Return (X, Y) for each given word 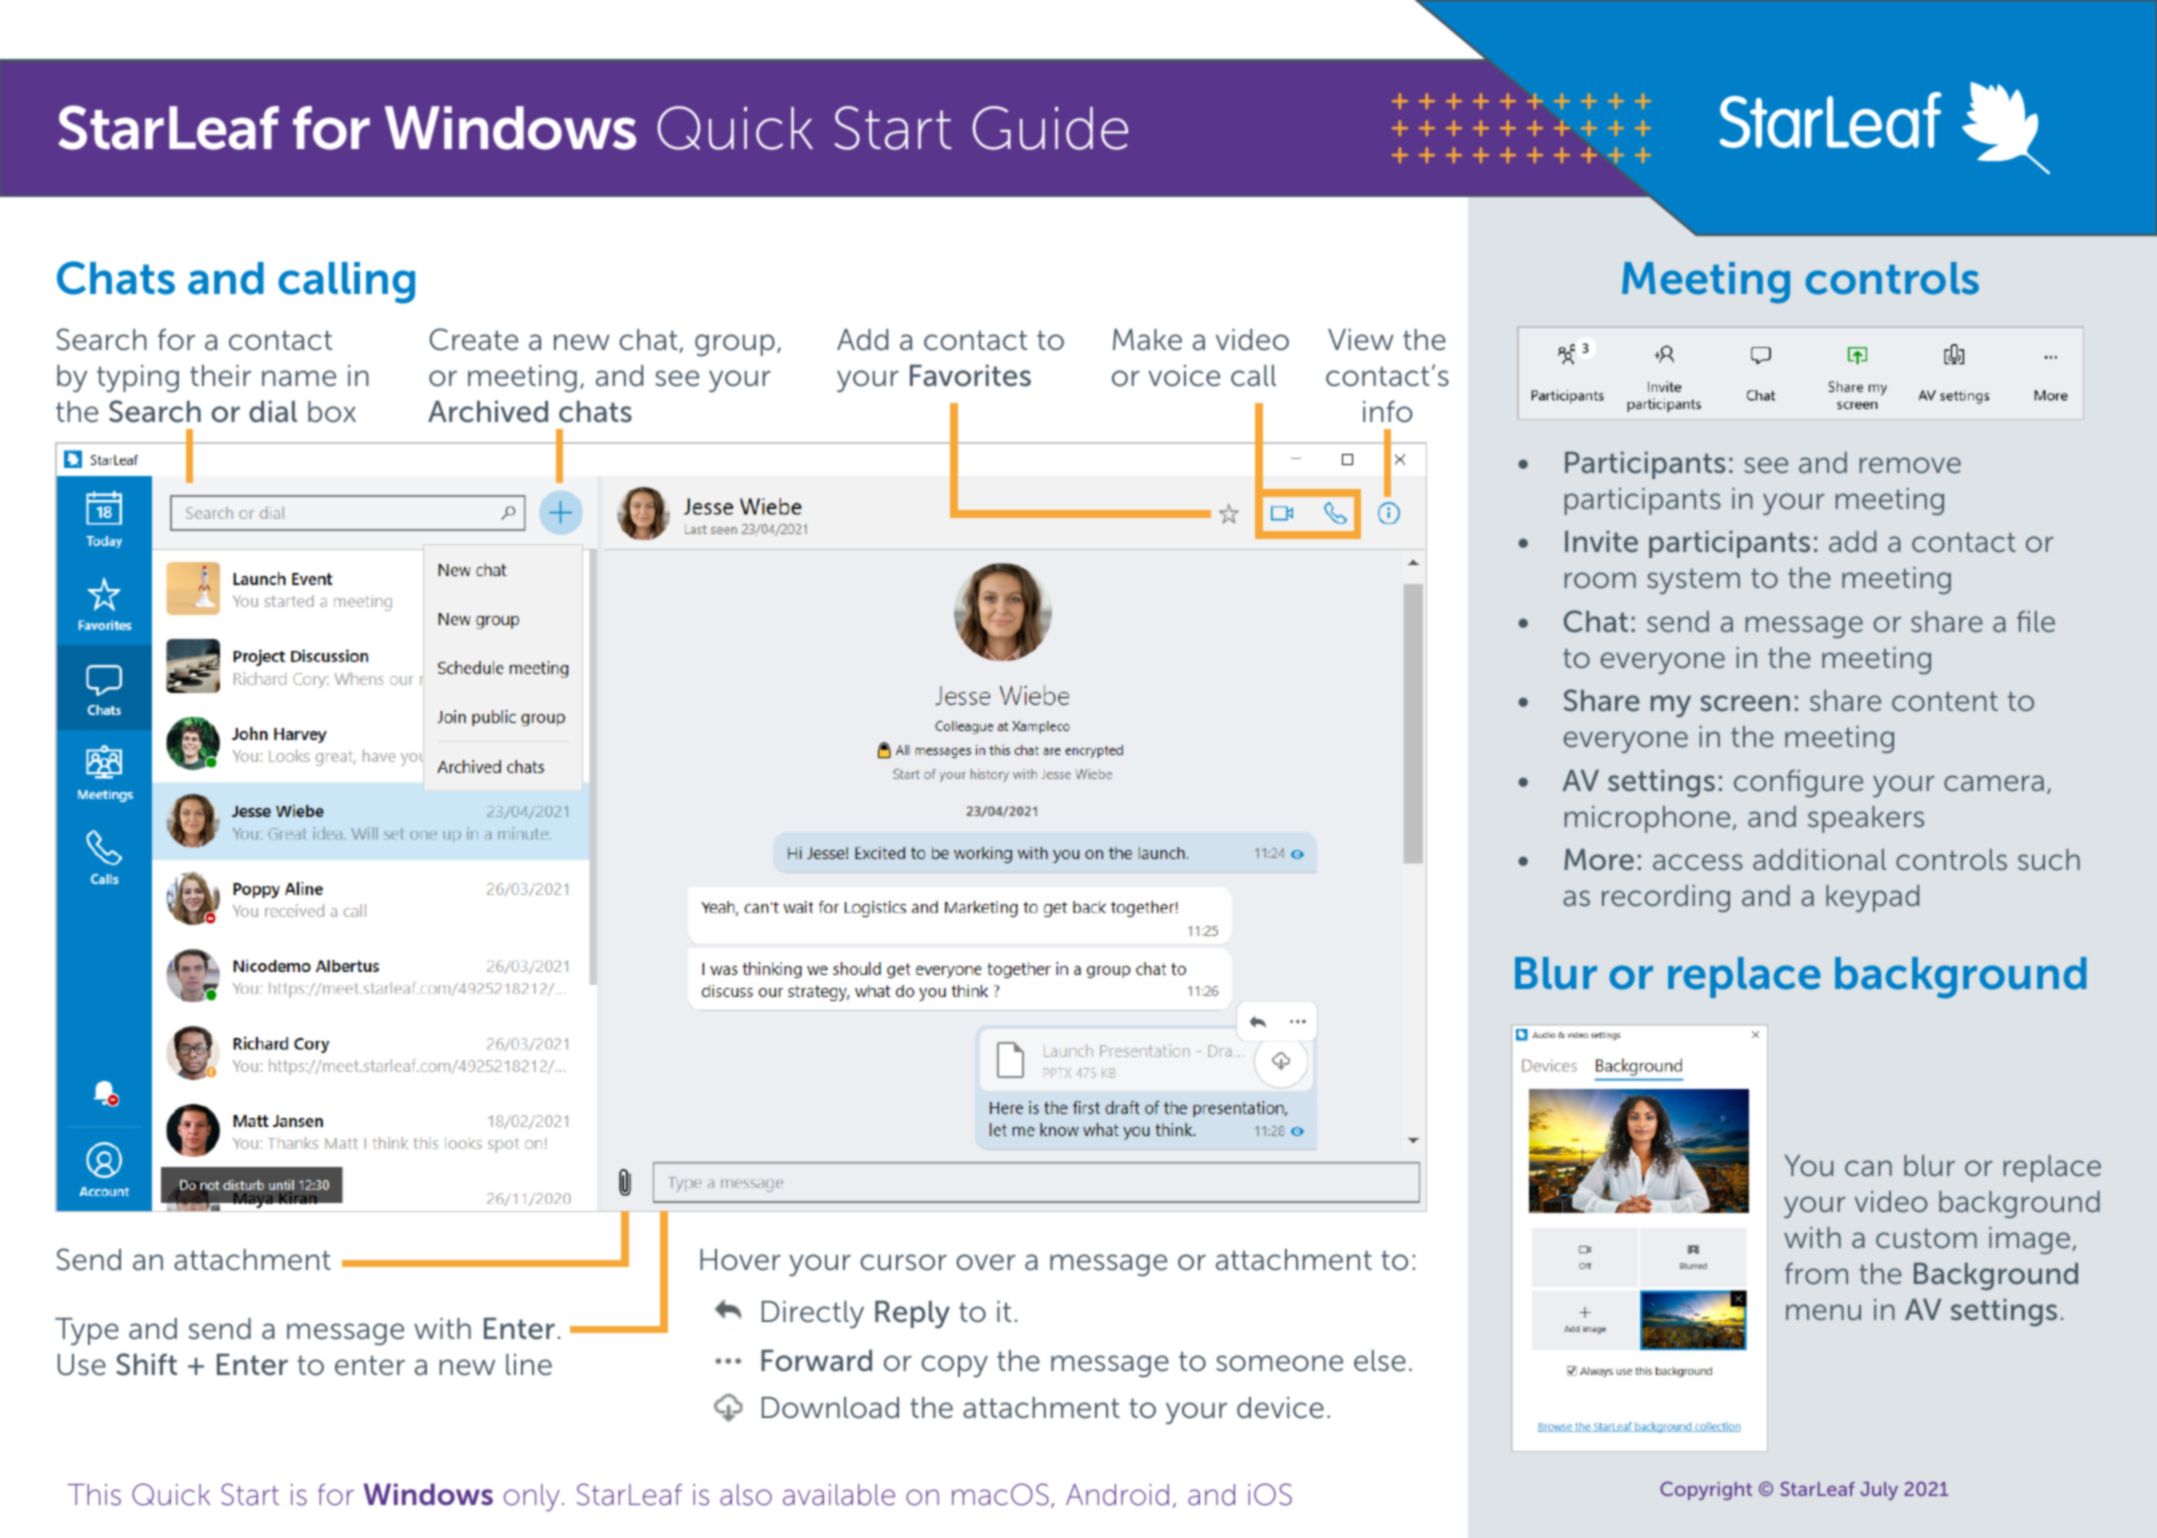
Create (473, 339)
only (532, 1497)
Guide (1050, 128)
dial (273, 412)
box (332, 412)
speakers (1866, 819)
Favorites (970, 376)
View (1361, 340)
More (1599, 859)
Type (87, 1332)
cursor (903, 1262)
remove (1910, 465)
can (1868, 1168)
